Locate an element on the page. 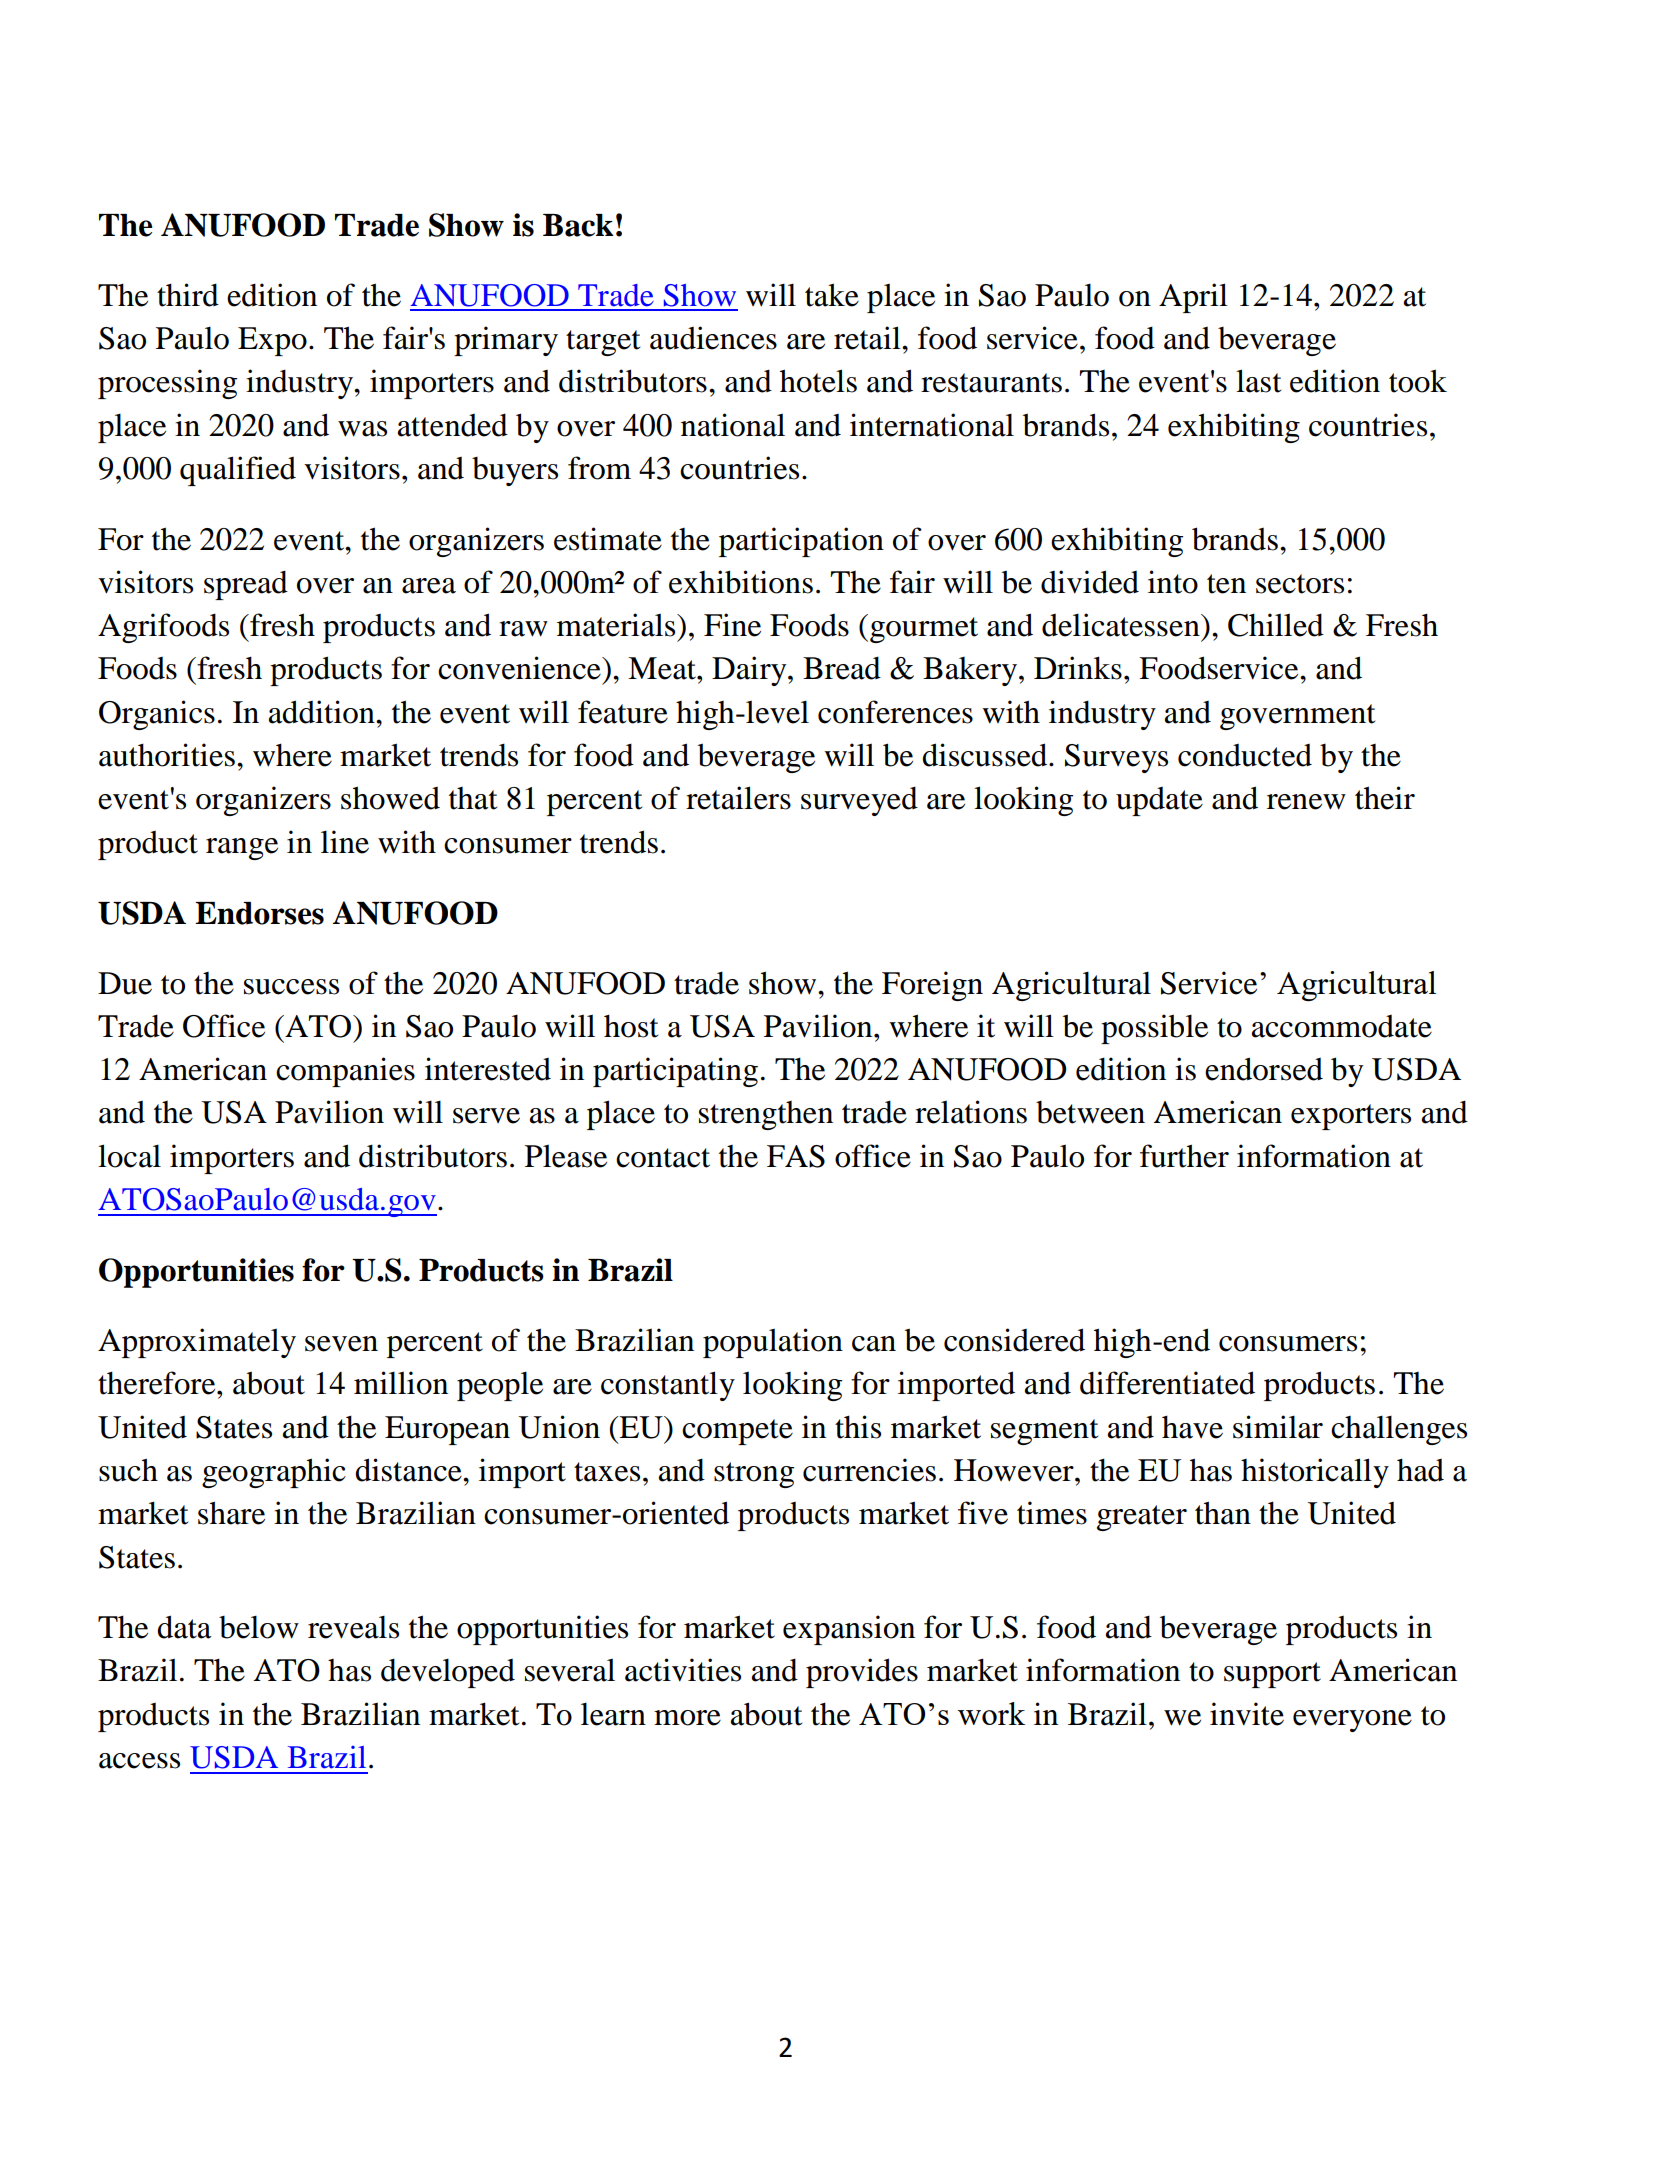  more is located at coordinates (687, 1718).
